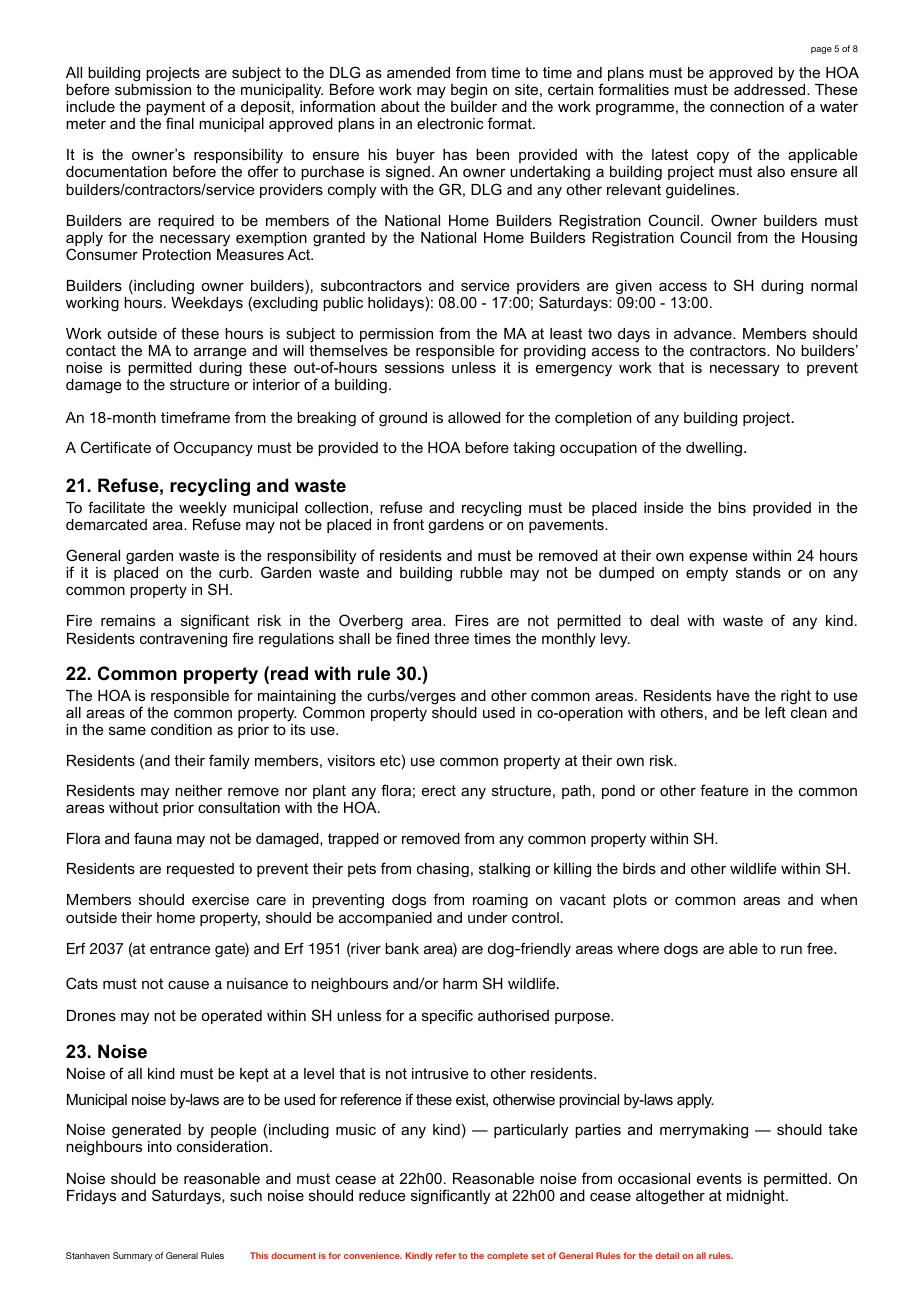 The image size is (924, 1308). I want to click on chasing, so click(443, 870).
